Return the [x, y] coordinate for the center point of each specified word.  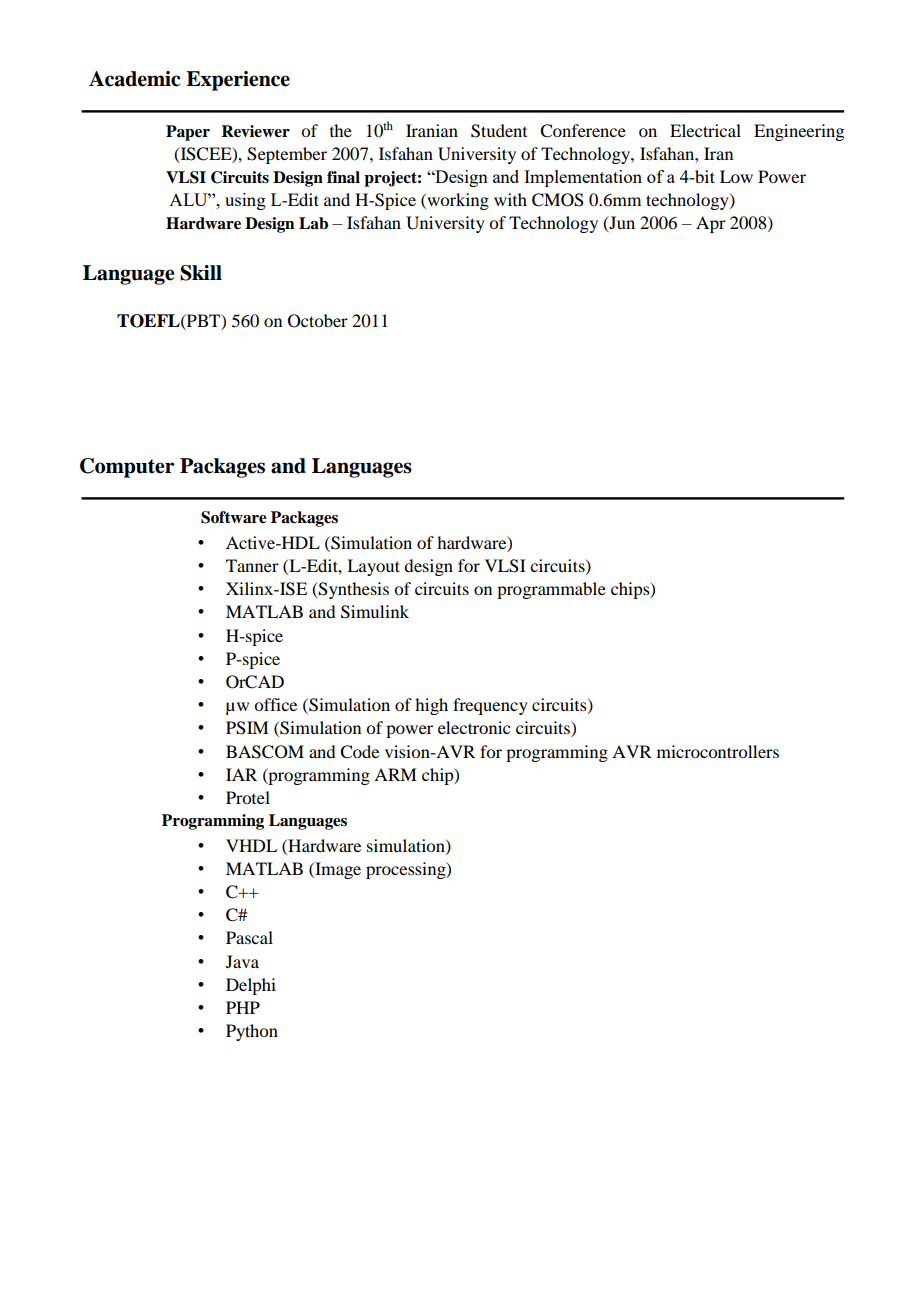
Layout [373, 567]
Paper [188, 133]
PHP [243, 1007]
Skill [201, 273]
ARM [395, 774]
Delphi [251, 986]
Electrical [705, 130]
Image [337, 870]
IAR [241, 774]
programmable [551, 590]
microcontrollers [718, 751]
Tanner [252, 565]
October [318, 321]
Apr [711, 224]
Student [499, 131]
